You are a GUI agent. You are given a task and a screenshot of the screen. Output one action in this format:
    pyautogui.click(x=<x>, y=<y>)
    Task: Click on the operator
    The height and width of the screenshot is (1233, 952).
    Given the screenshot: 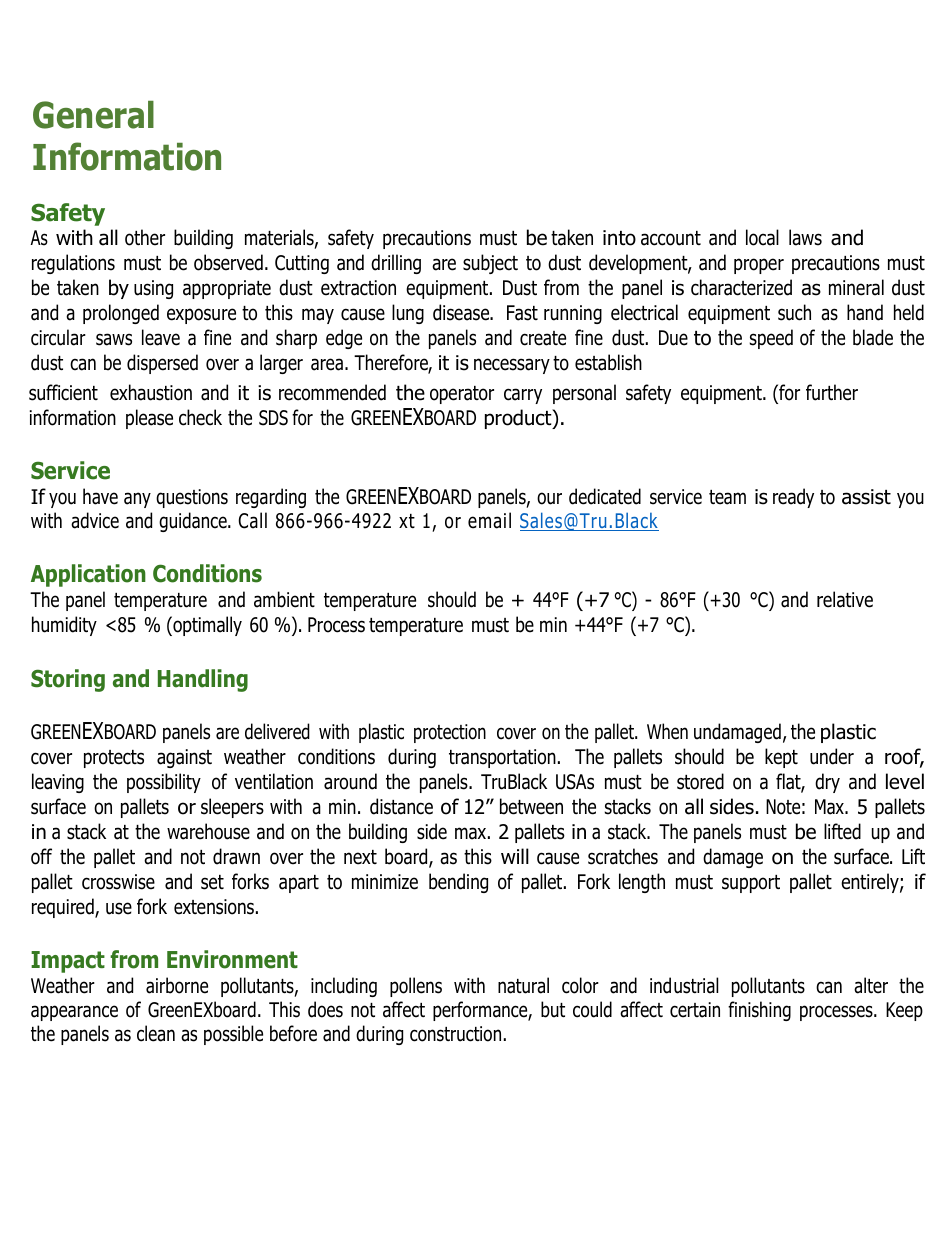 What is the action you would take?
    pyautogui.click(x=462, y=395)
